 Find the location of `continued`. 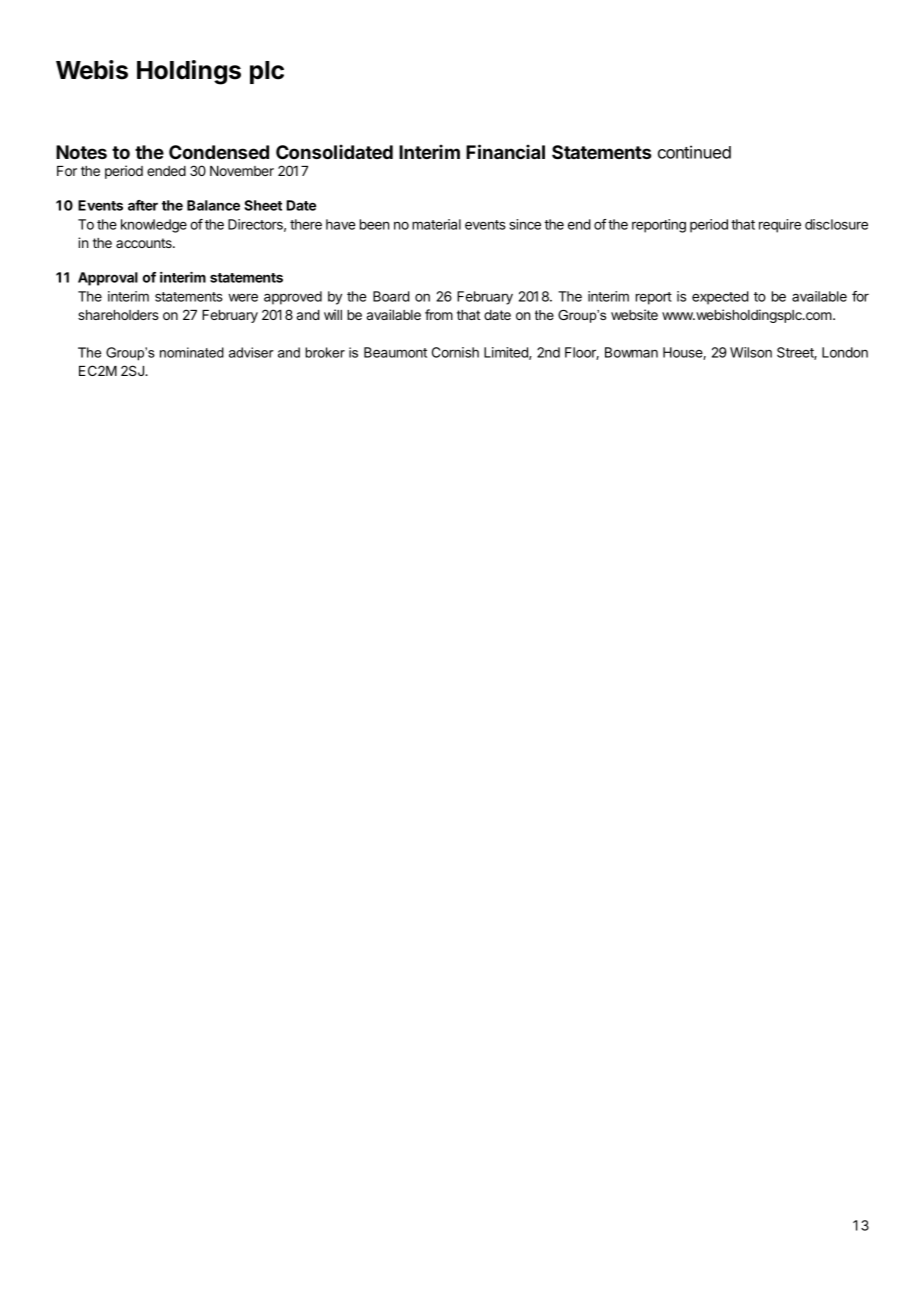

continued is located at coordinates (694, 152).
